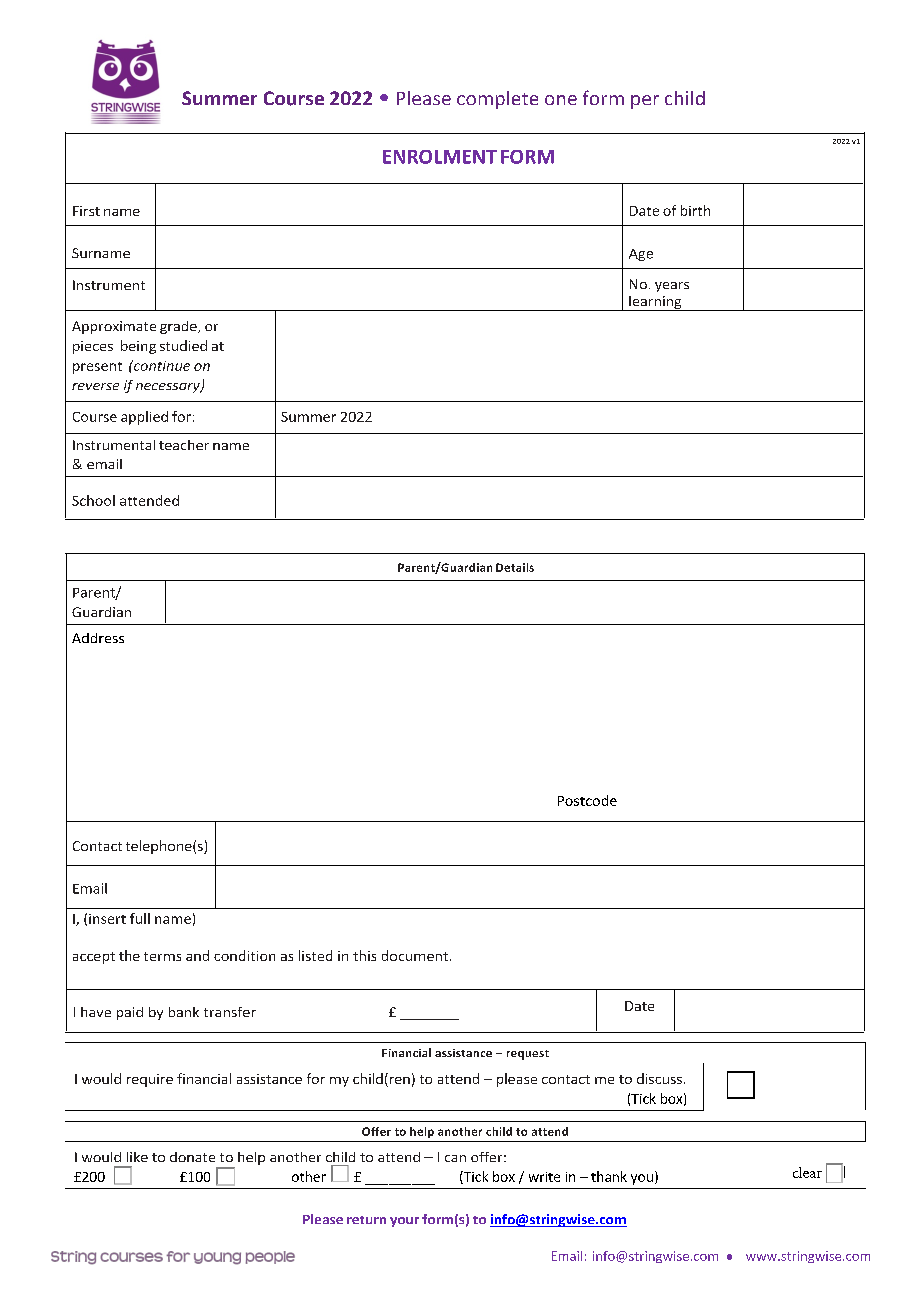  I want to click on ENROLMENT, so click(440, 157).
